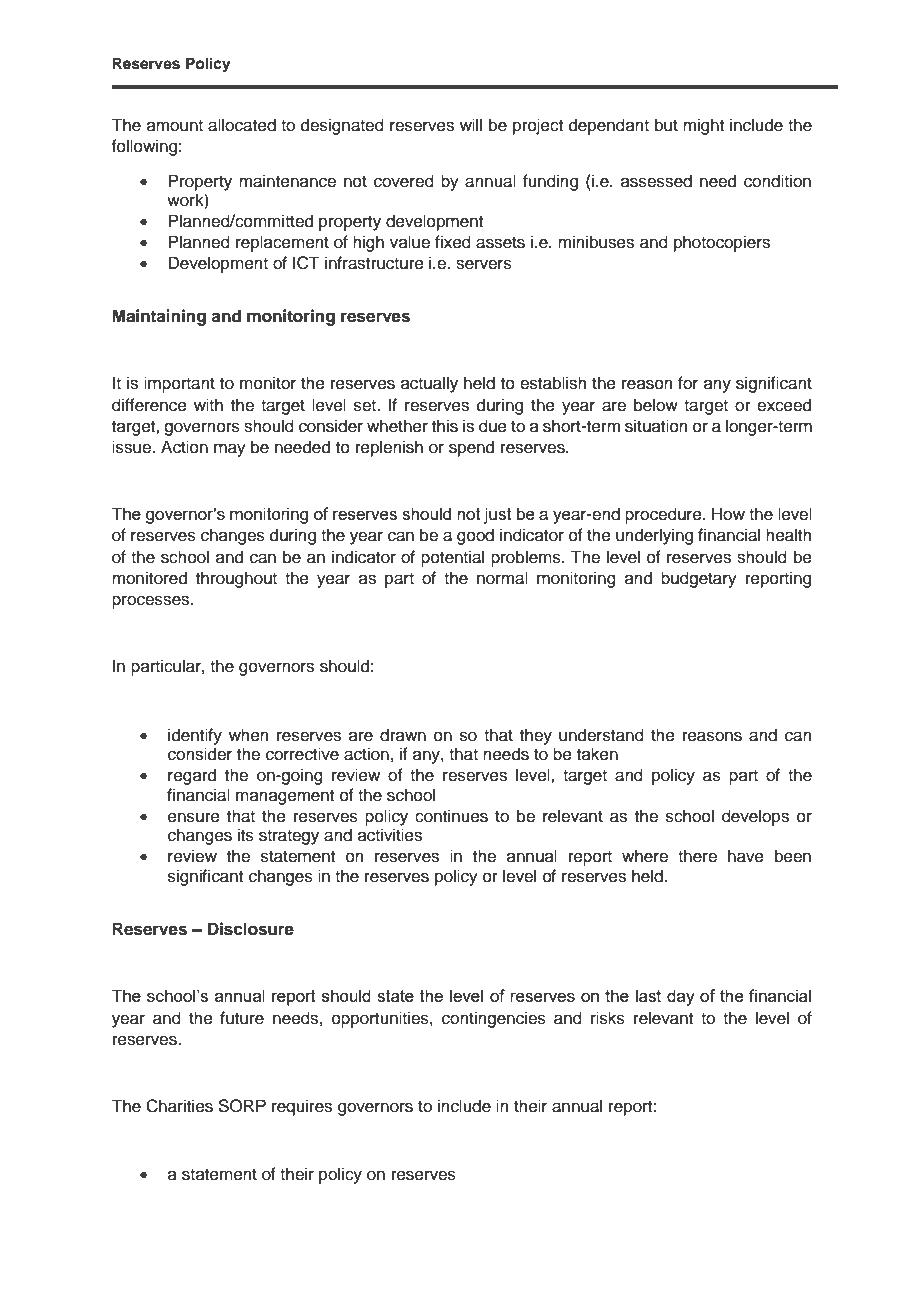 This screenshot has height=1308, width=924. What do you see at coordinates (681, 997) in the screenshot?
I see `day` at bounding box center [681, 997].
